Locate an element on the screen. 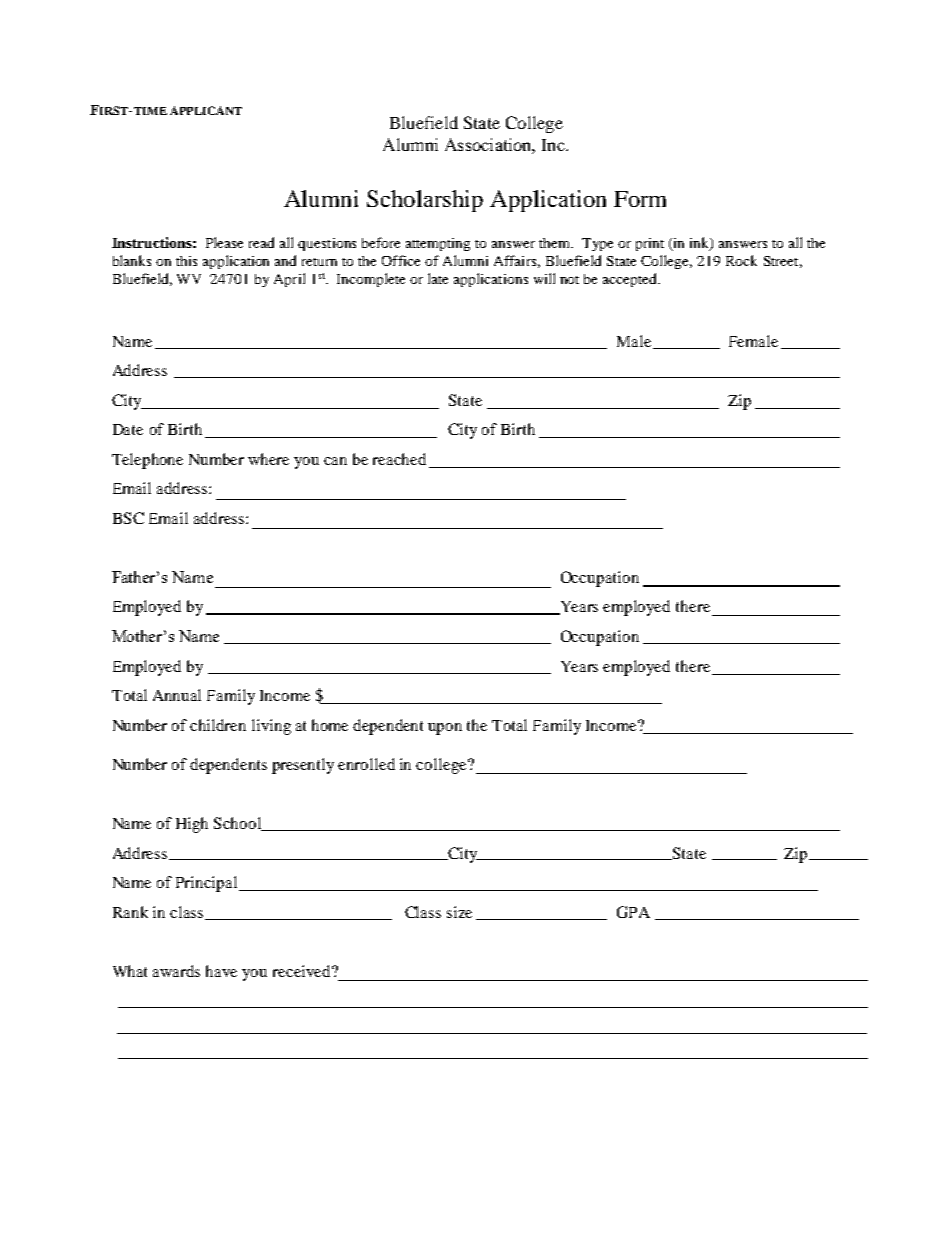  Form is located at coordinates (640, 199).
